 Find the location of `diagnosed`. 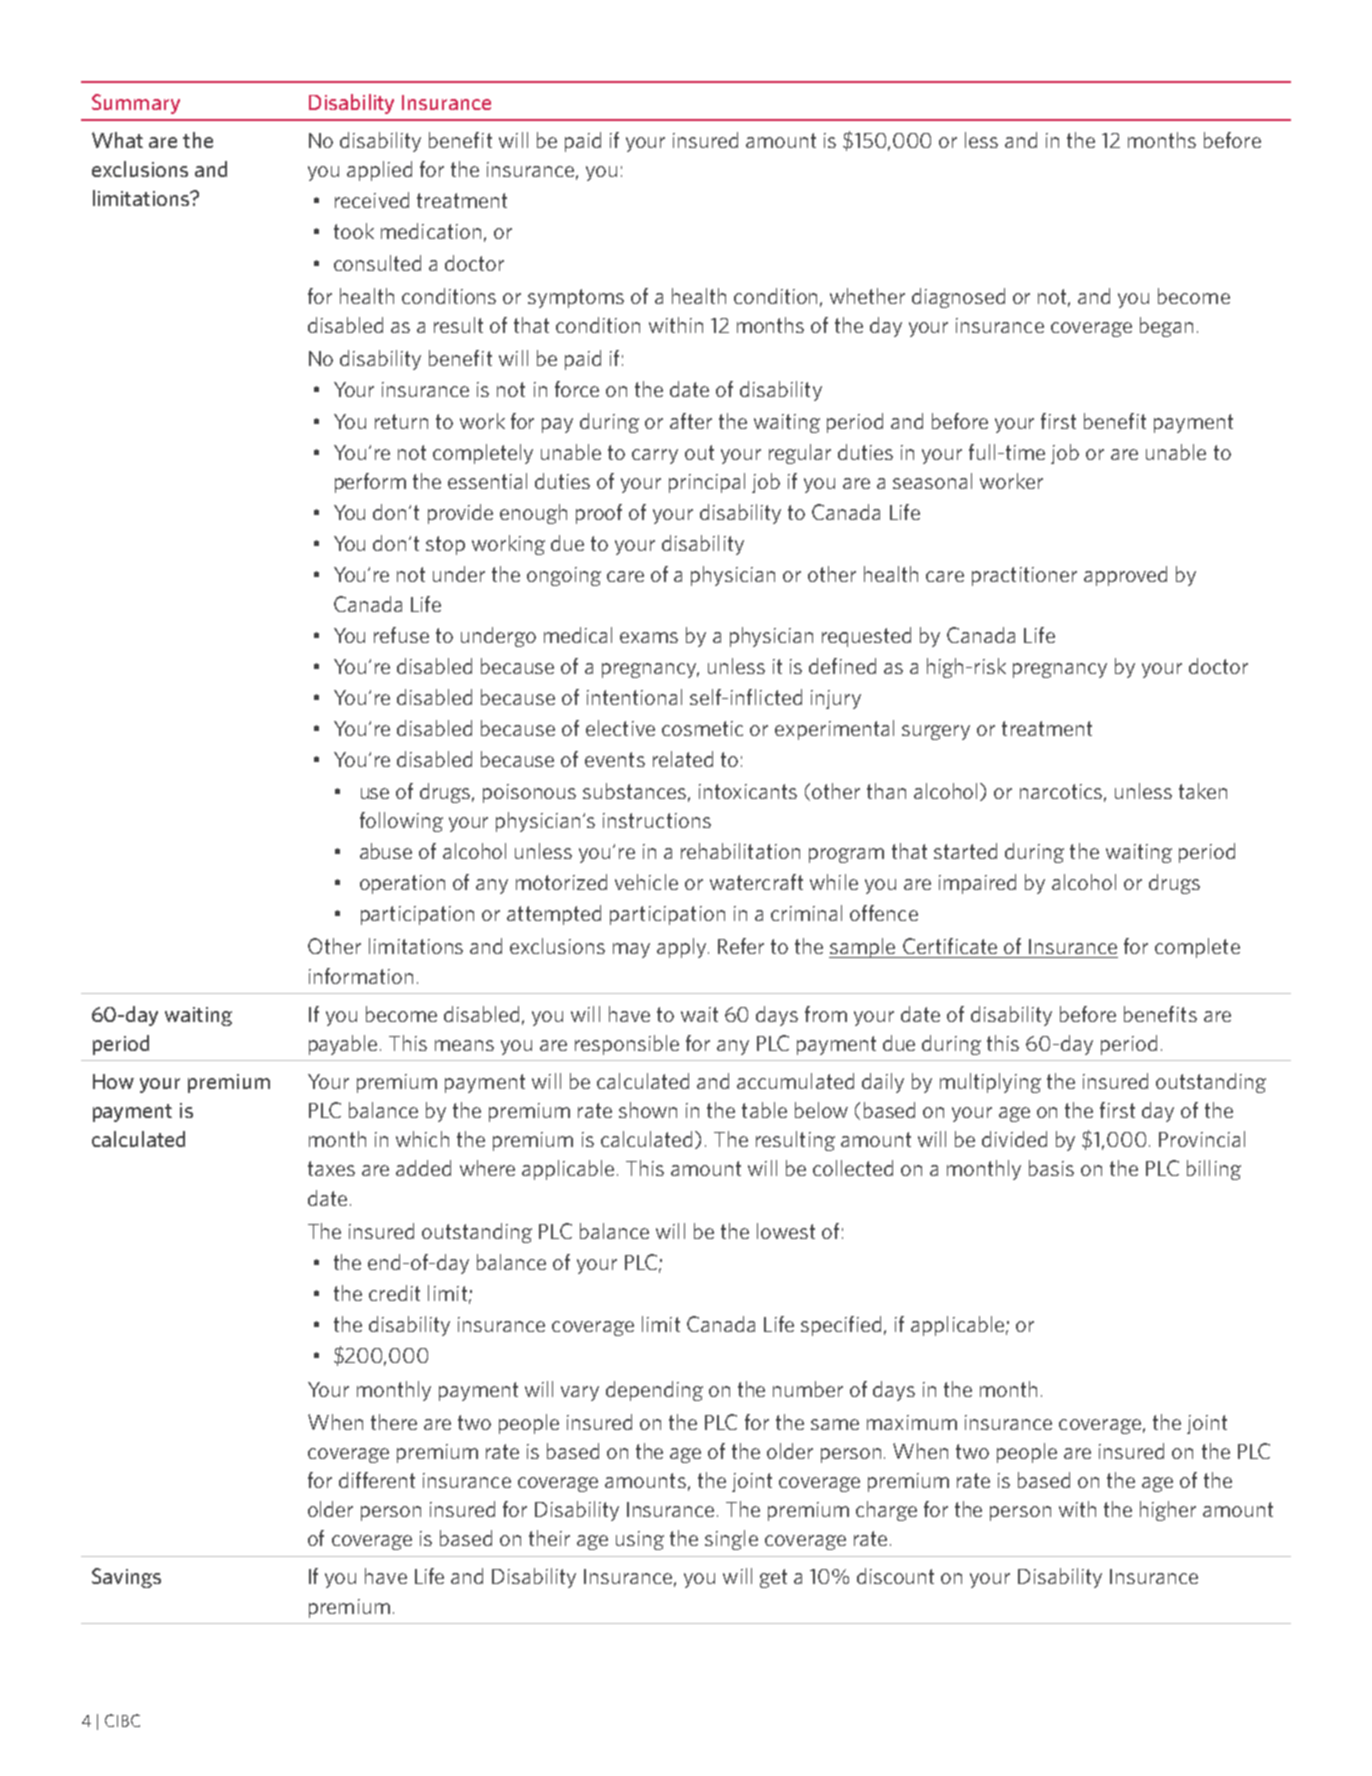

diagnosed is located at coordinates (958, 298).
